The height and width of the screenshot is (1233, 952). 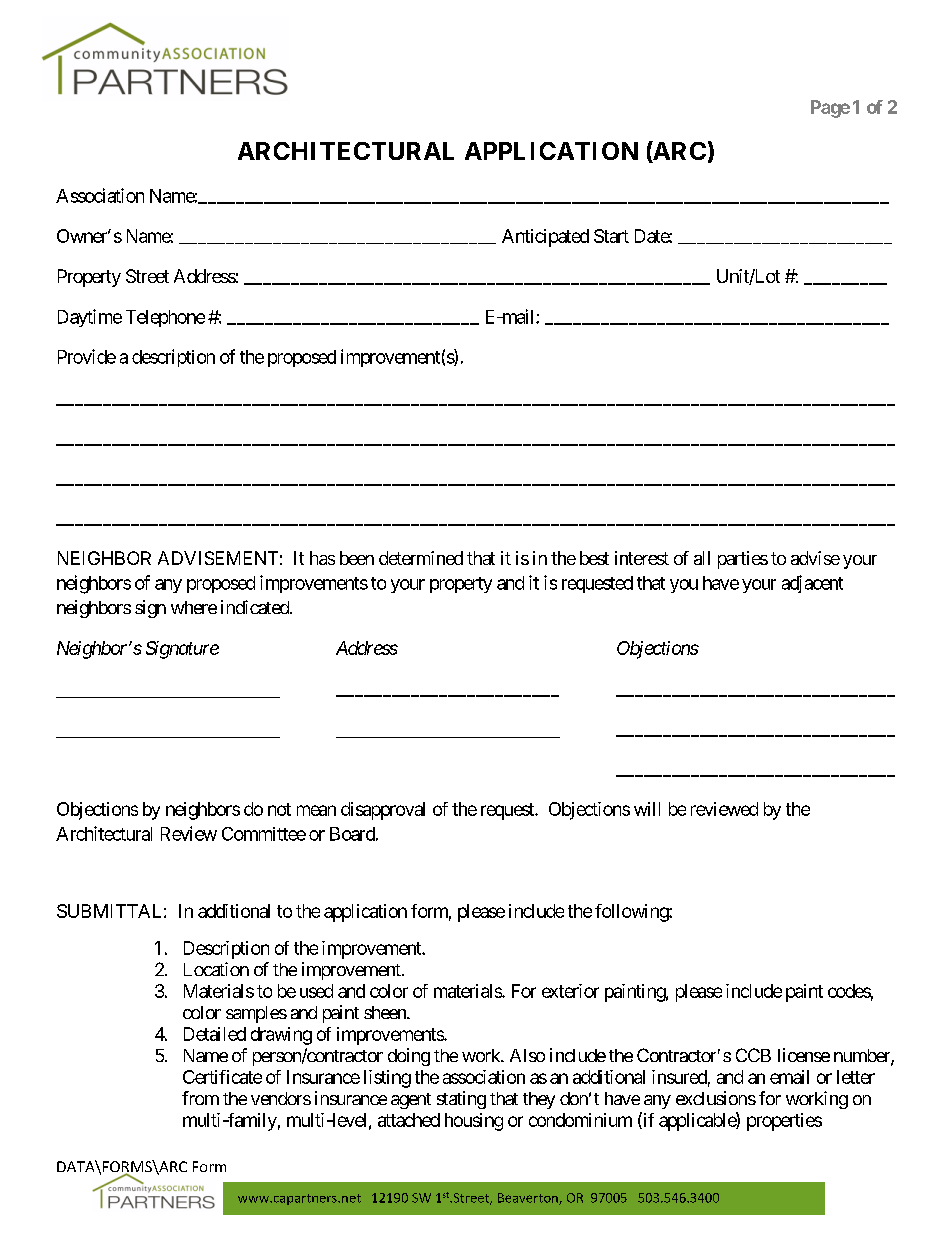 I want to click on will, so click(x=647, y=809).
